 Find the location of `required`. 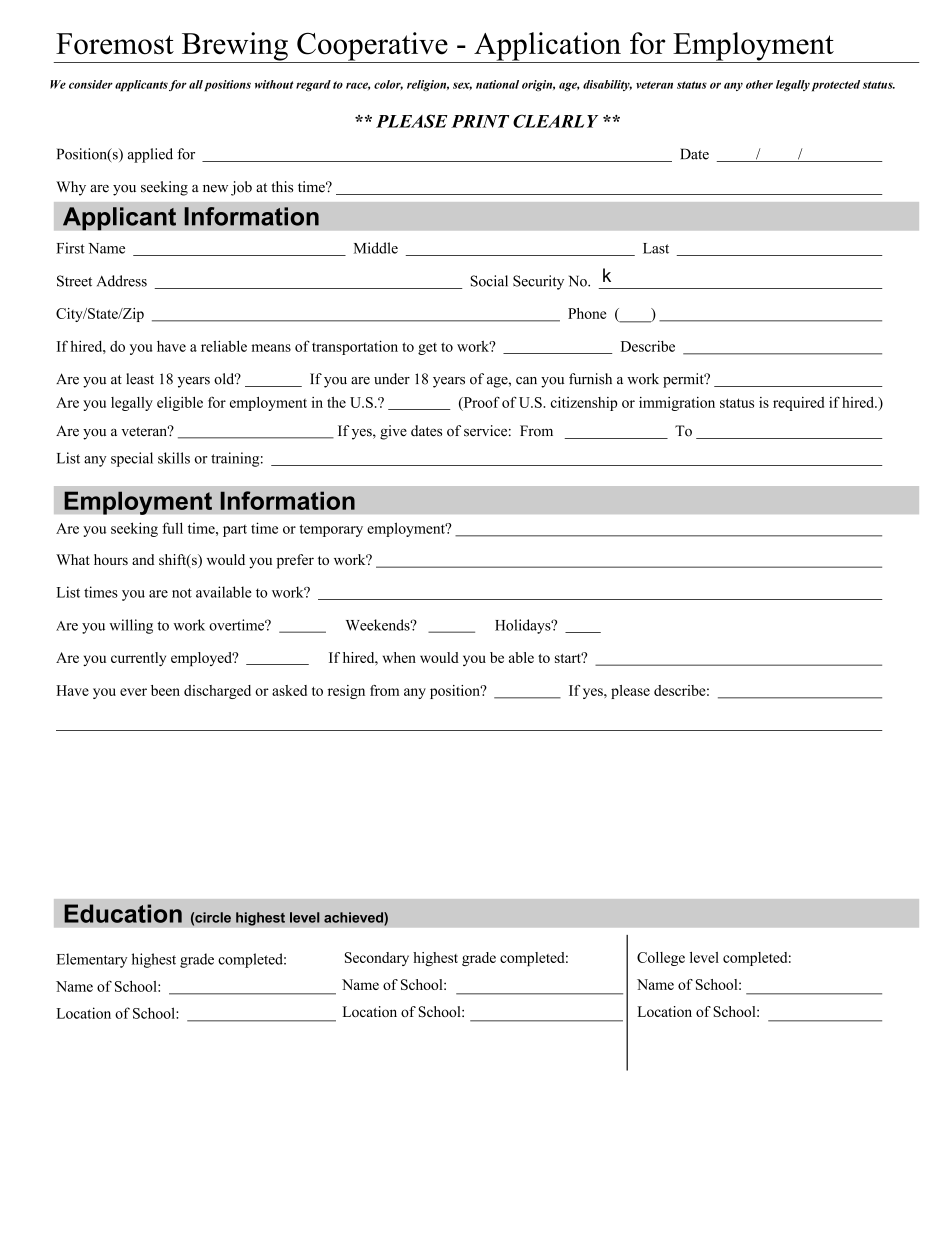

required is located at coordinates (798, 404).
